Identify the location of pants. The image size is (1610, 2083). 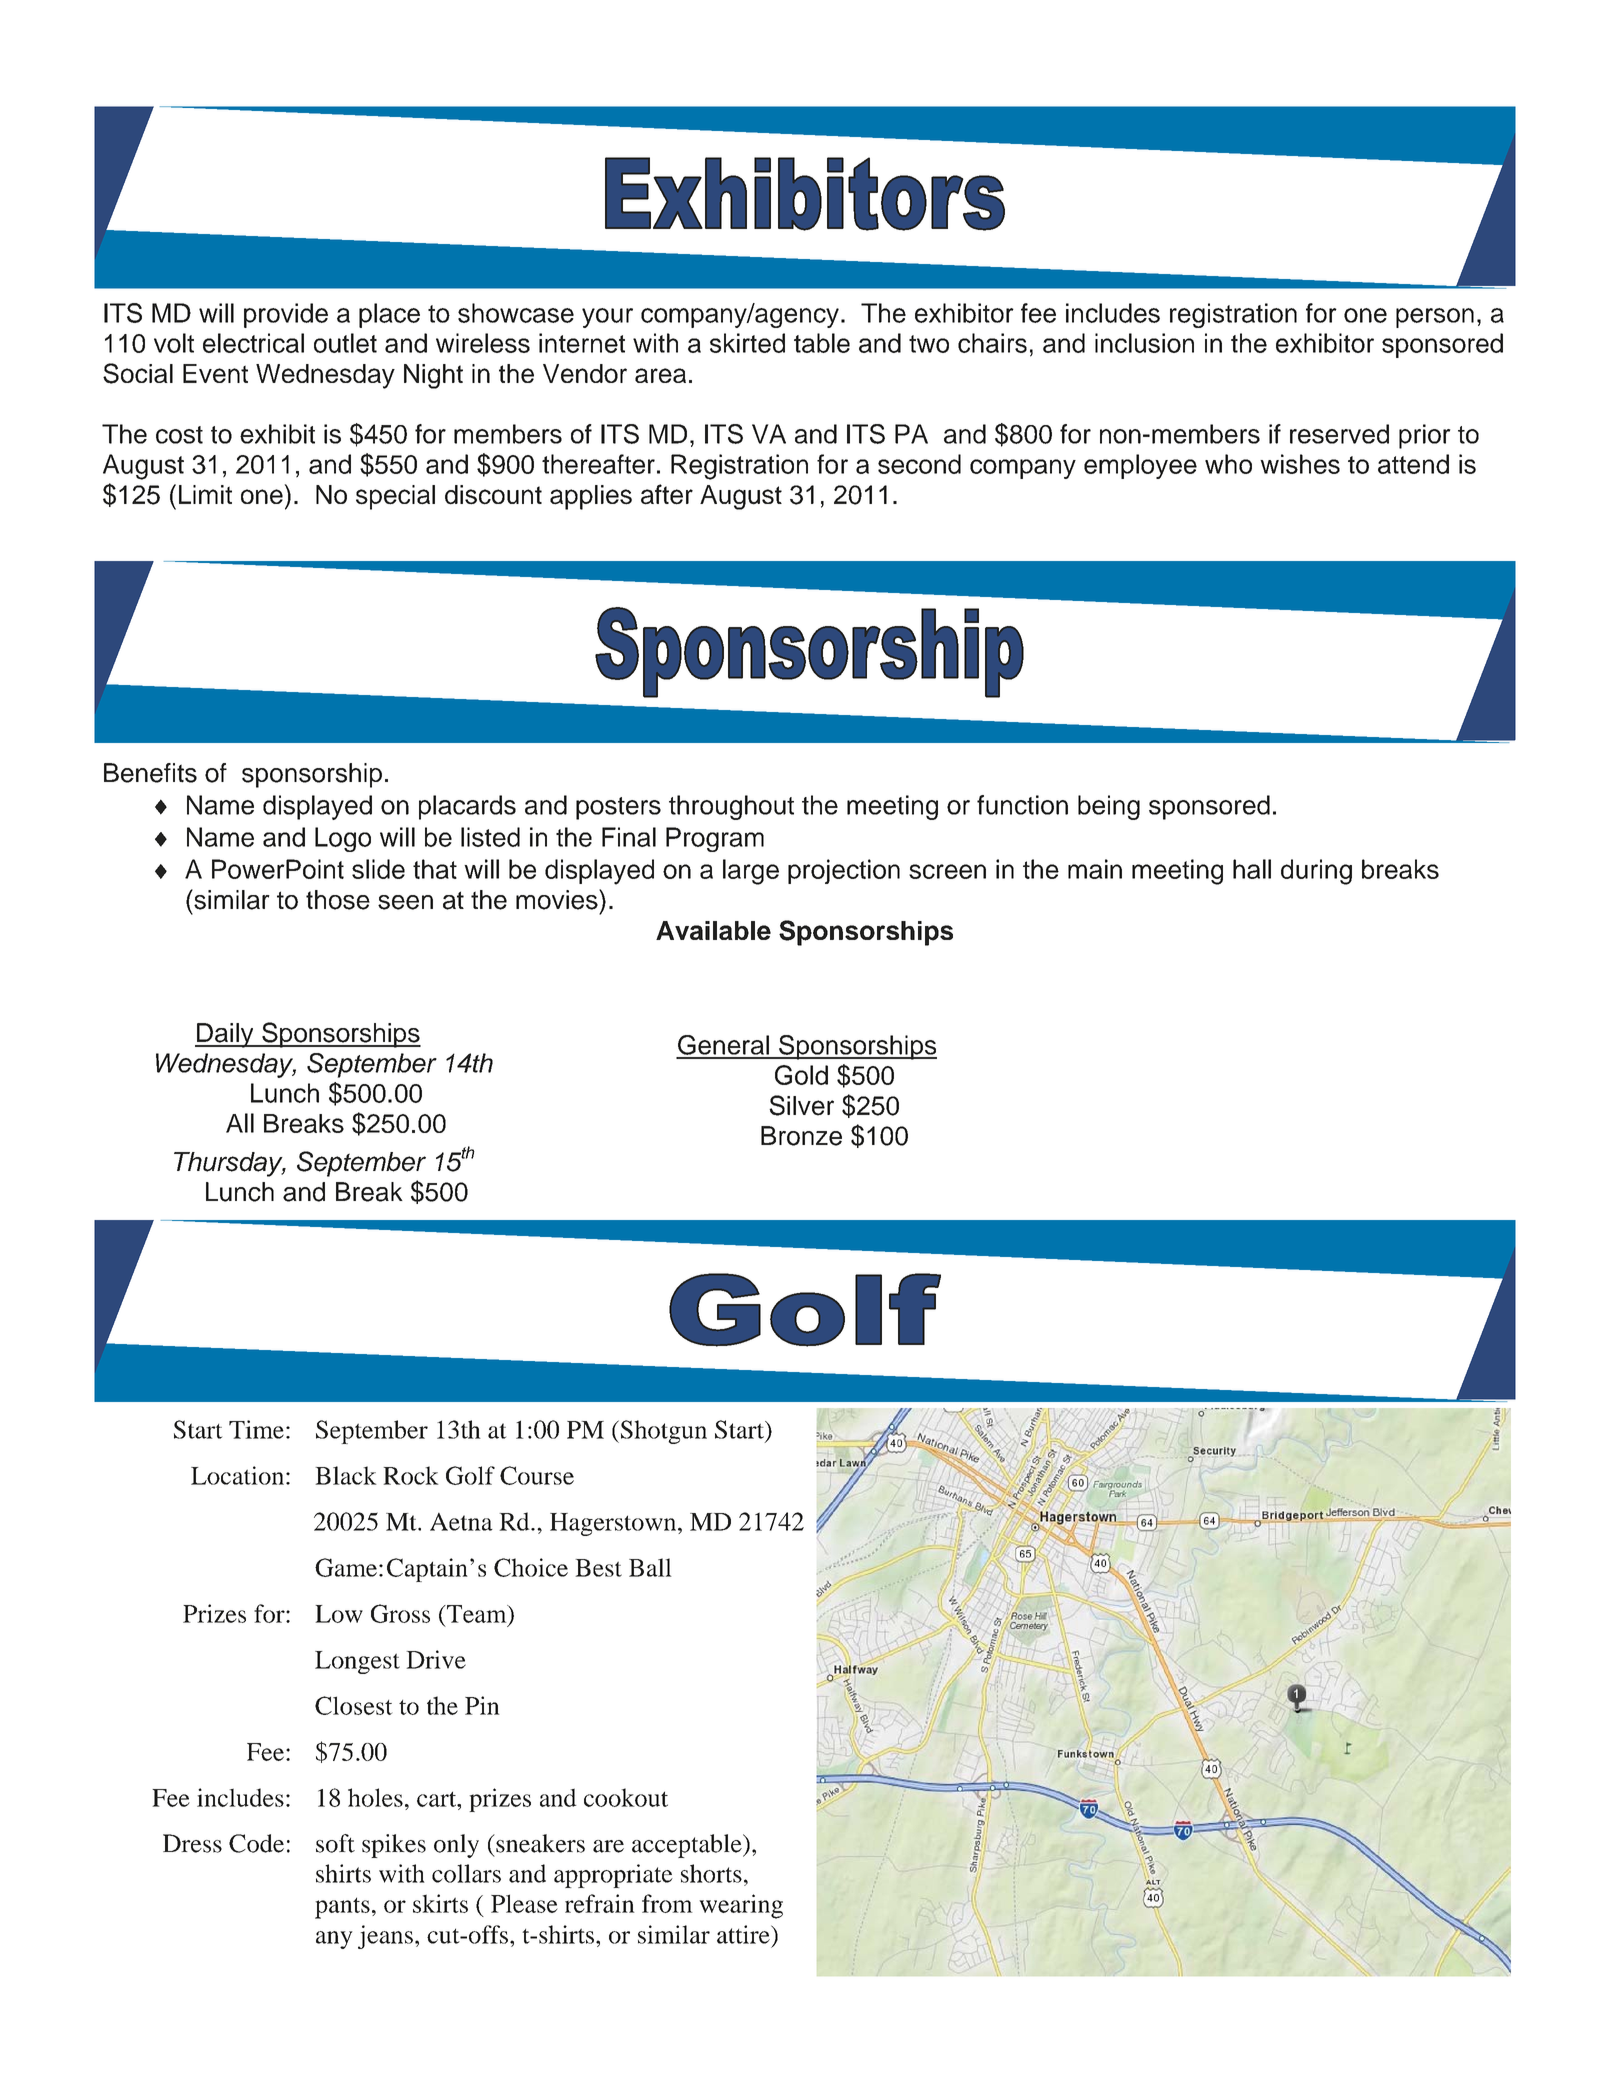
(342, 1908).
